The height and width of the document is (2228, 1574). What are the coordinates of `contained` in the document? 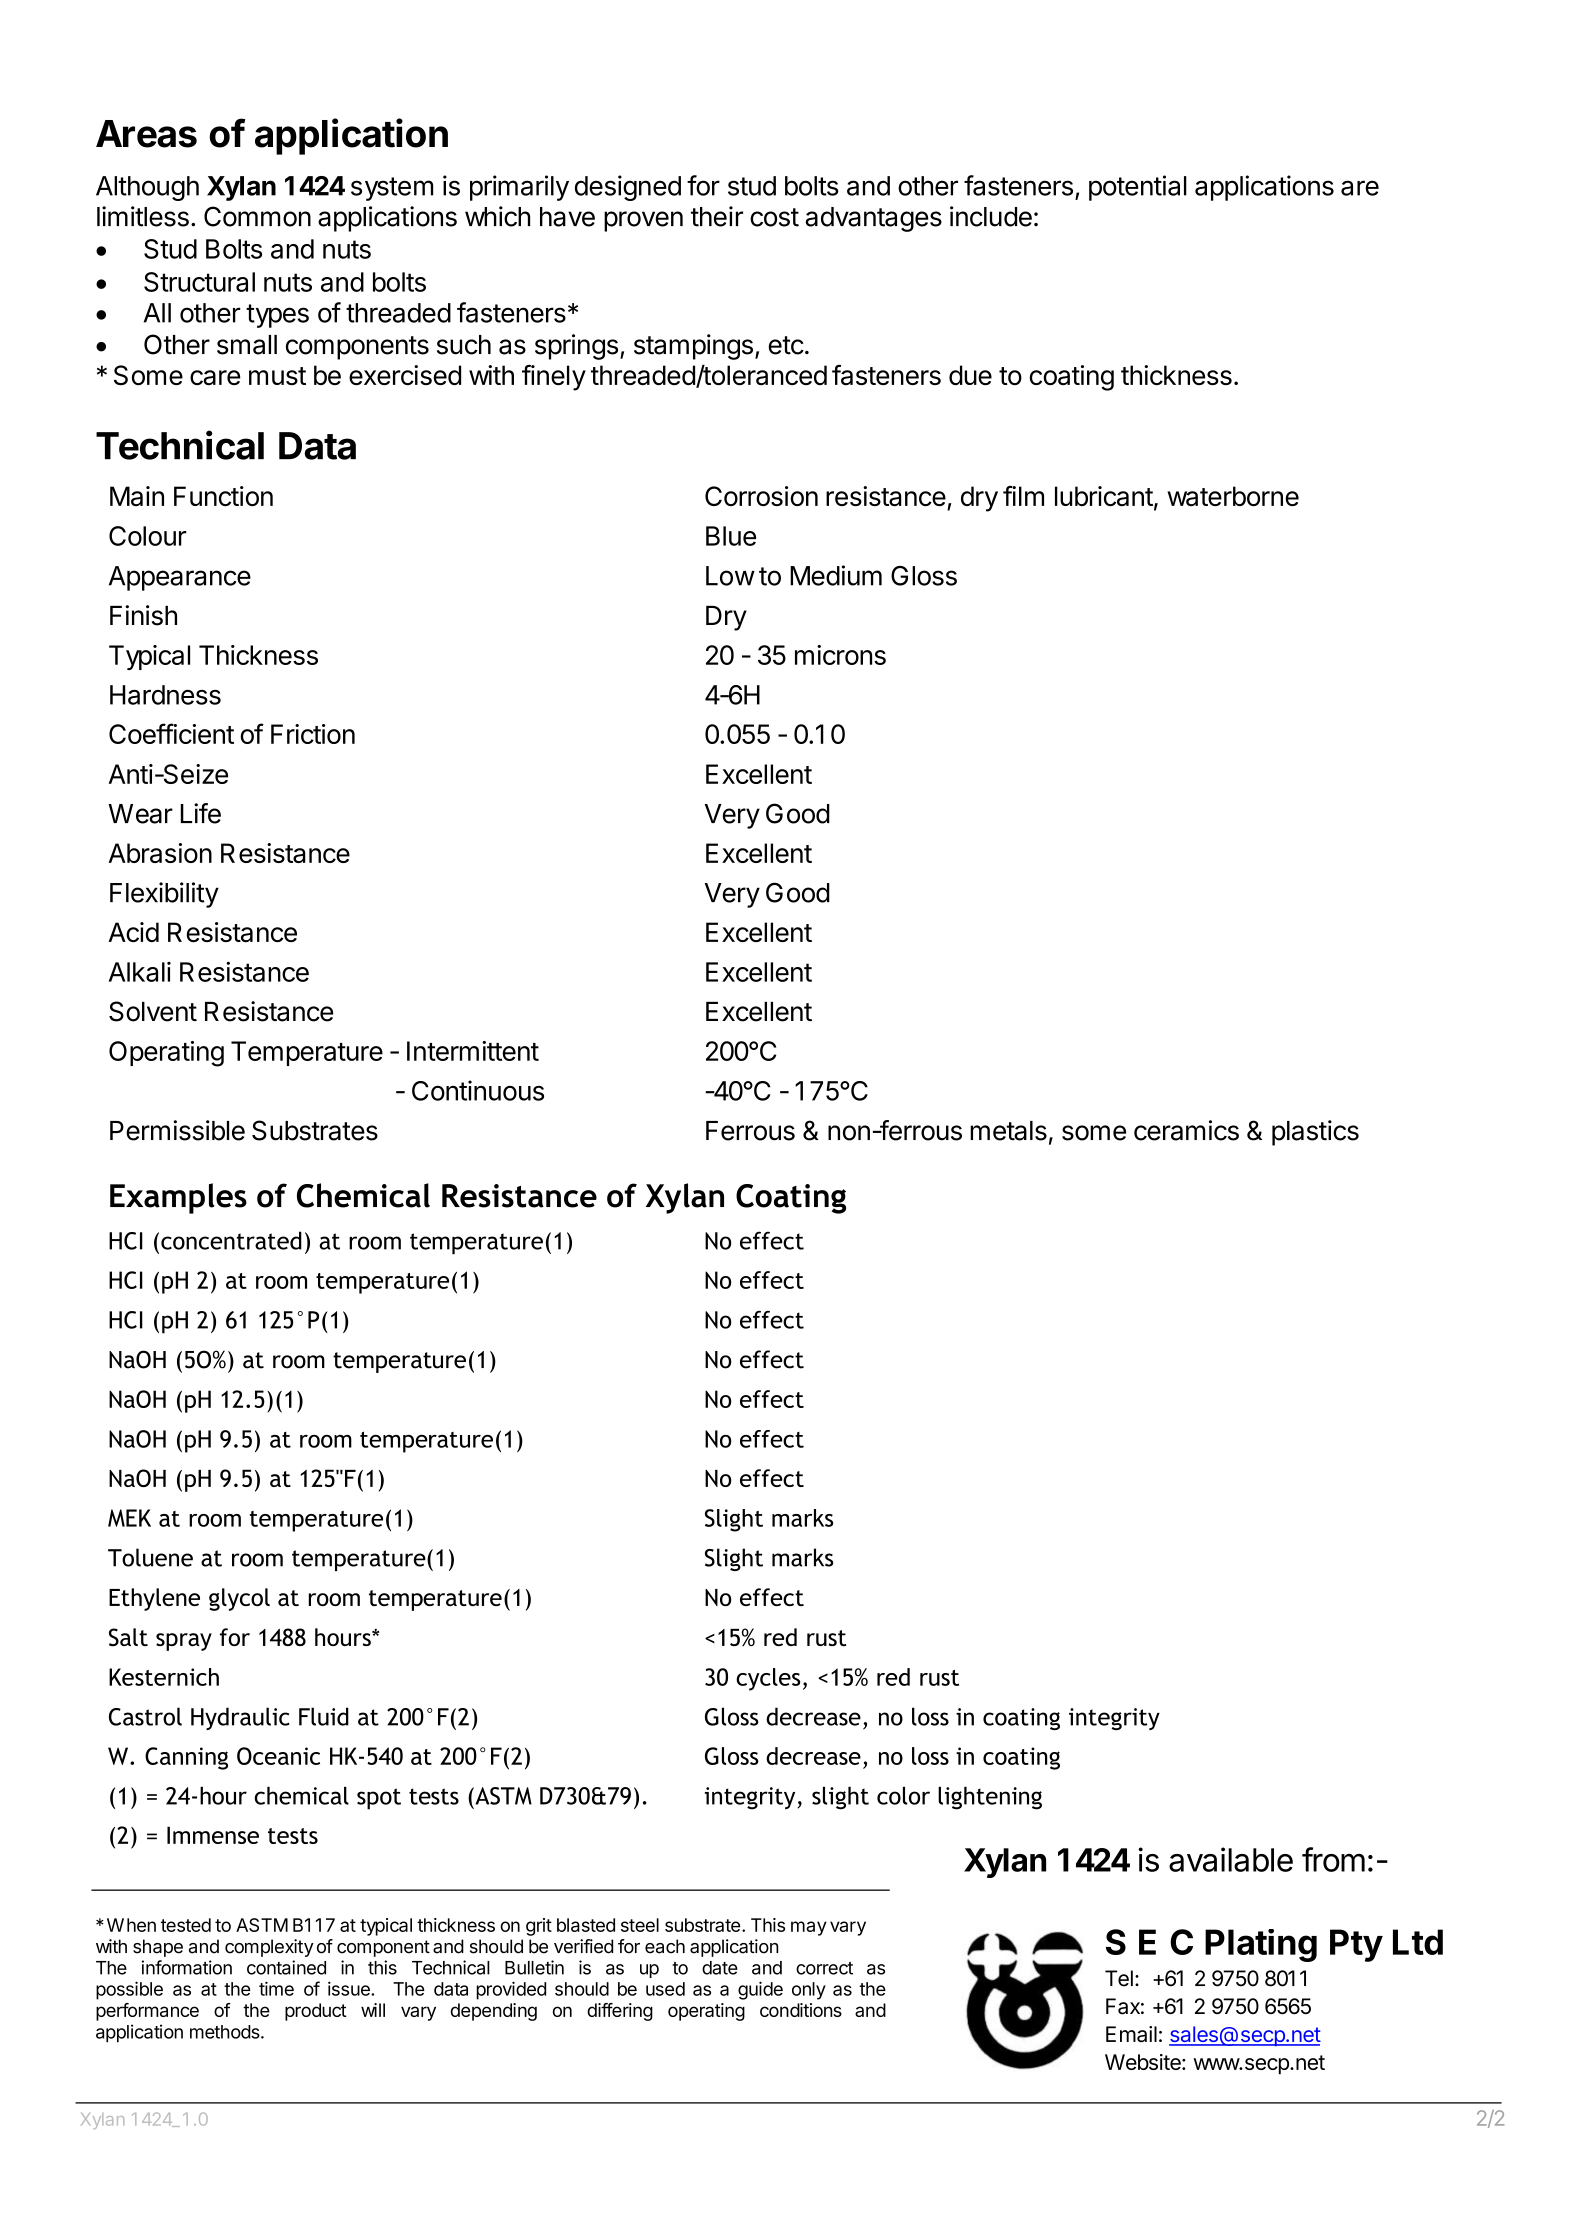 It's located at (286, 1967).
